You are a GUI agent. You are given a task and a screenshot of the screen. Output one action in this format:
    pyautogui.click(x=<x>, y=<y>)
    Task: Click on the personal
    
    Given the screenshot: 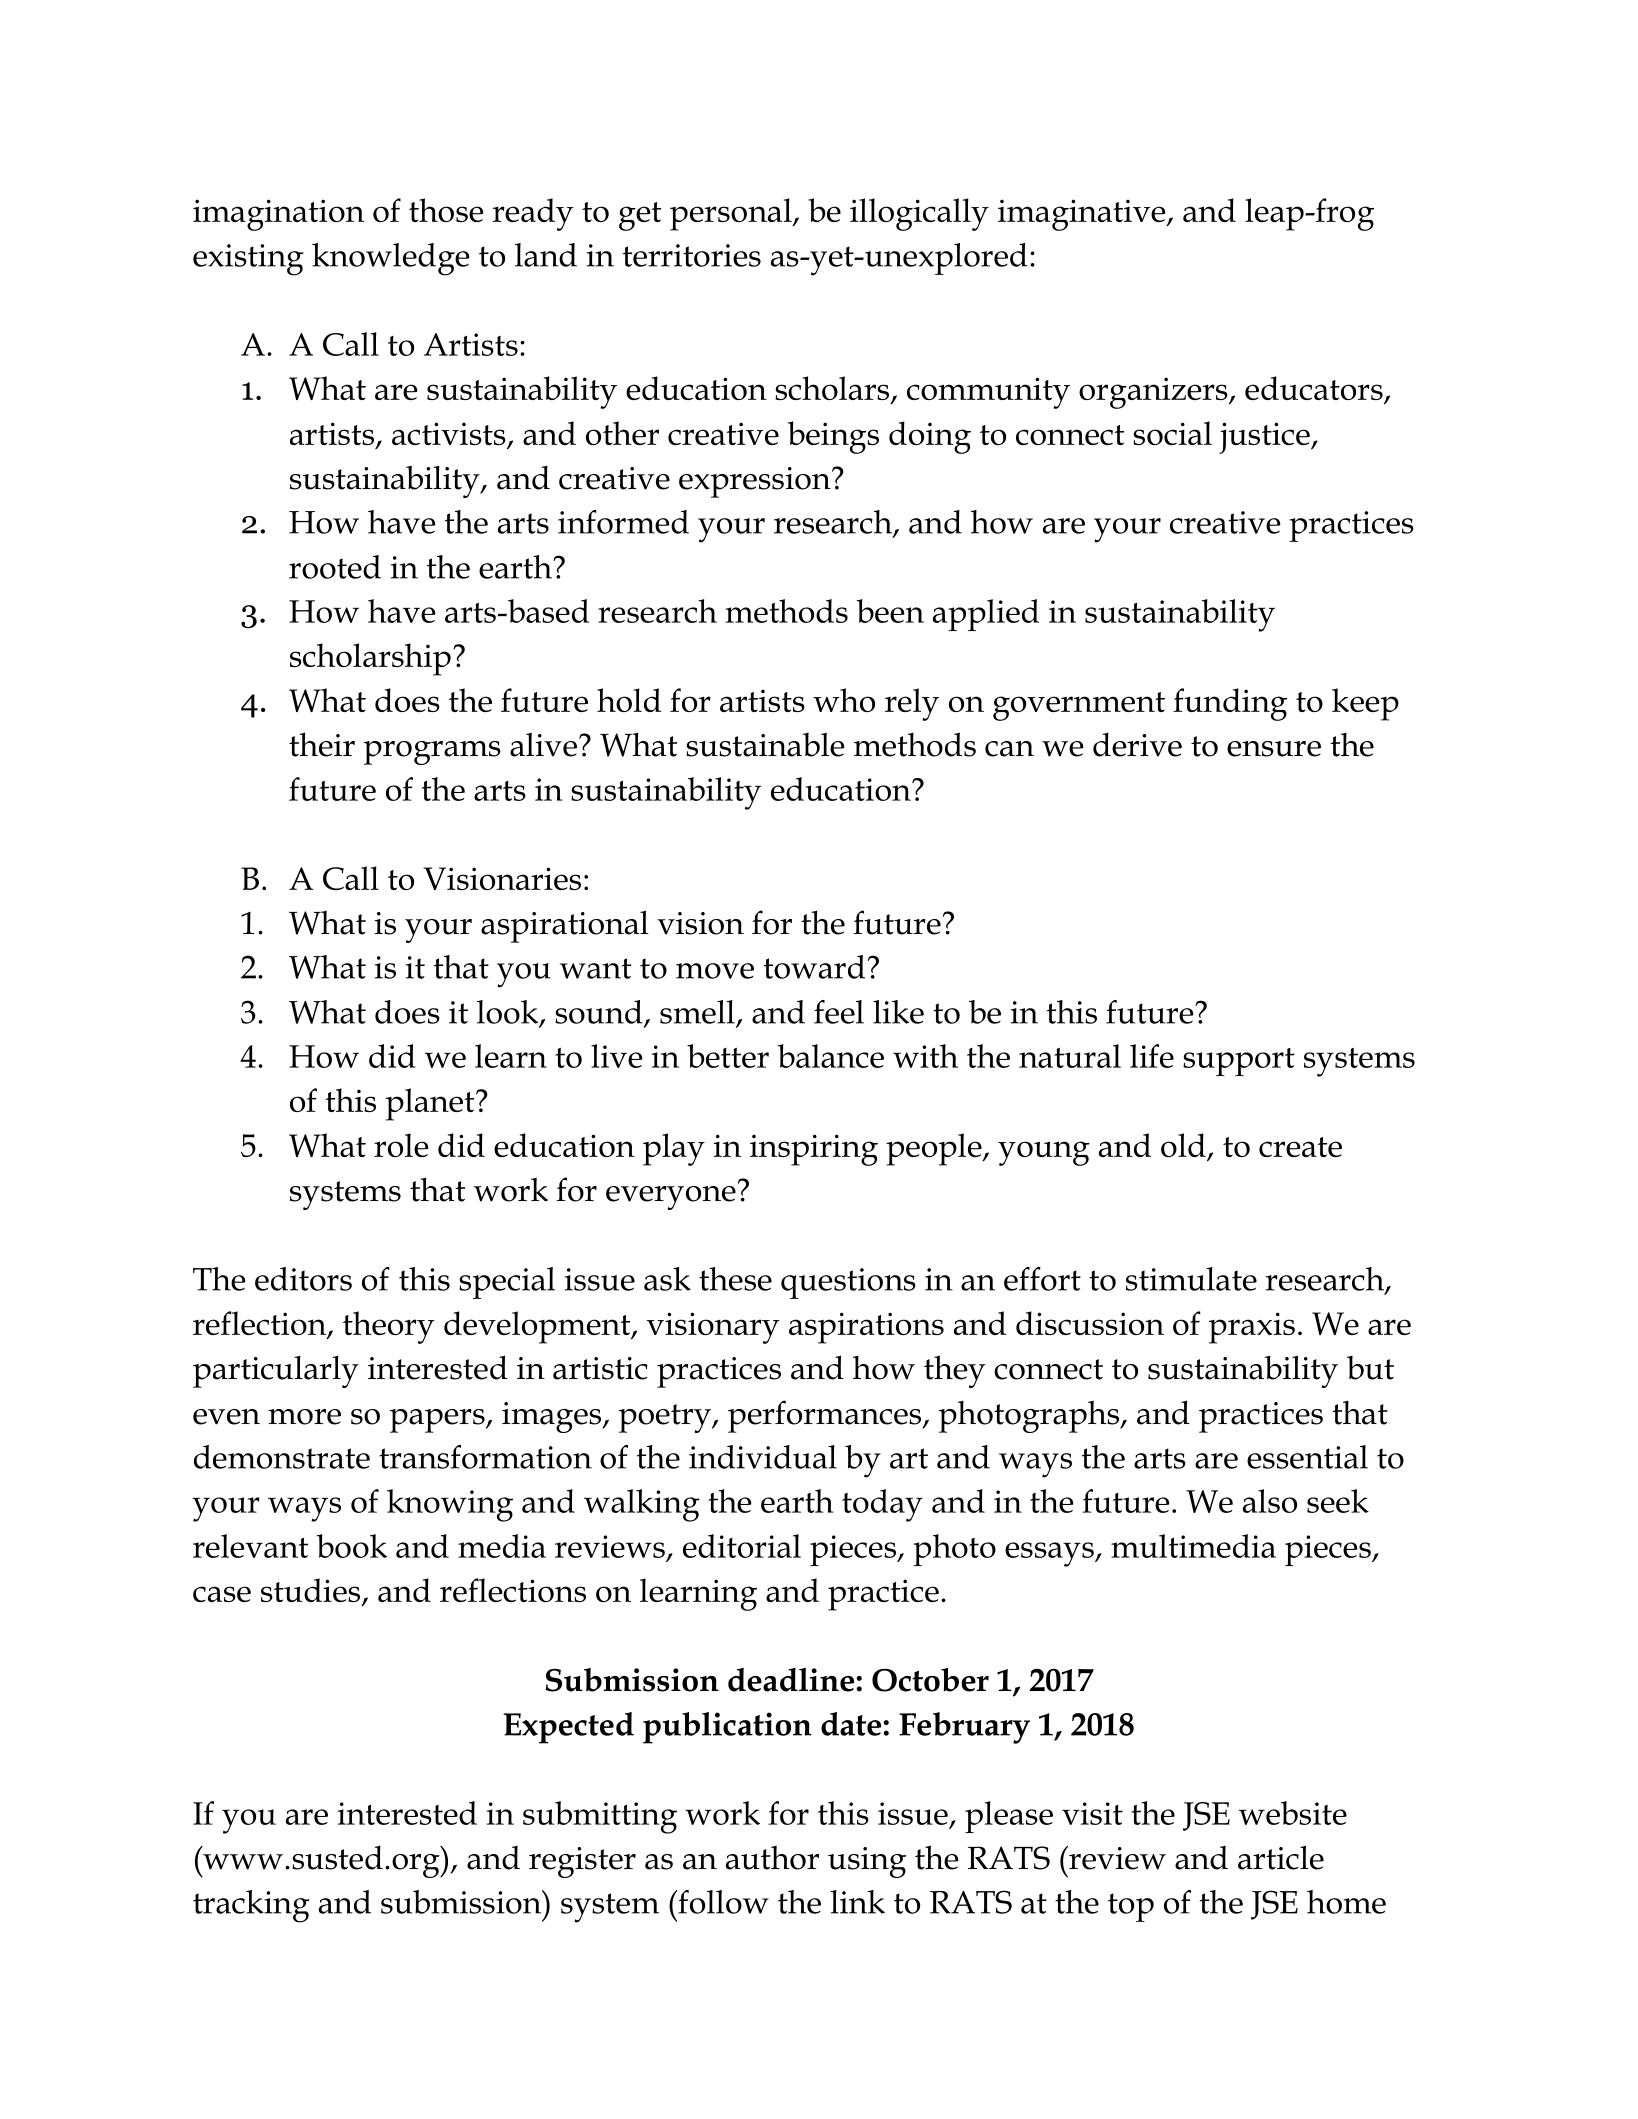 What is the action you would take?
    pyautogui.click(x=732, y=214)
